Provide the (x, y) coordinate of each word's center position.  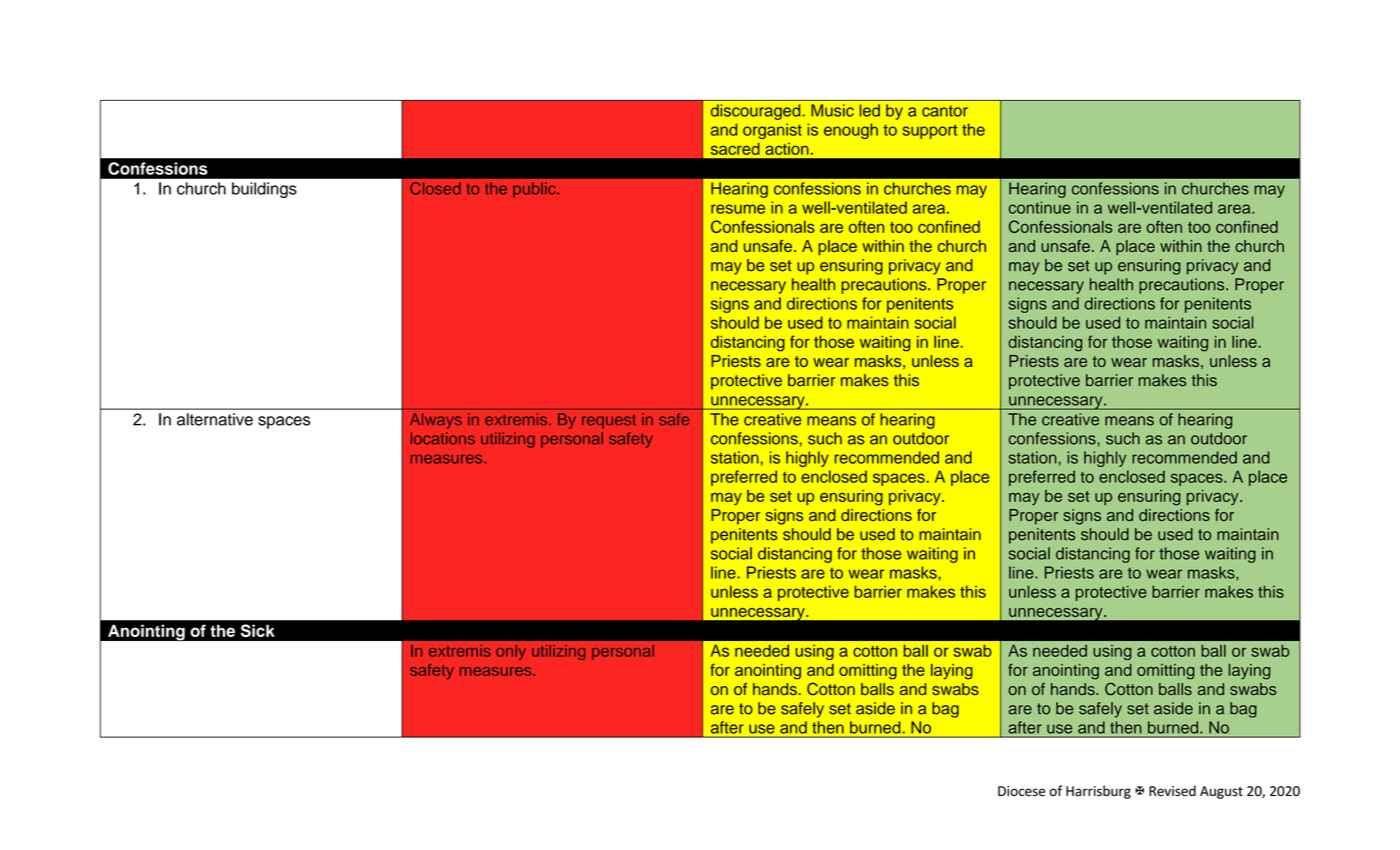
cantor (945, 111)
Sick (257, 630)
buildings (264, 190)
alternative (215, 419)
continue (1040, 207)
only (511, 652)
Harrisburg (1098, 792)
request (609, 422)
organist (772, 131)
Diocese (1021, 791)
